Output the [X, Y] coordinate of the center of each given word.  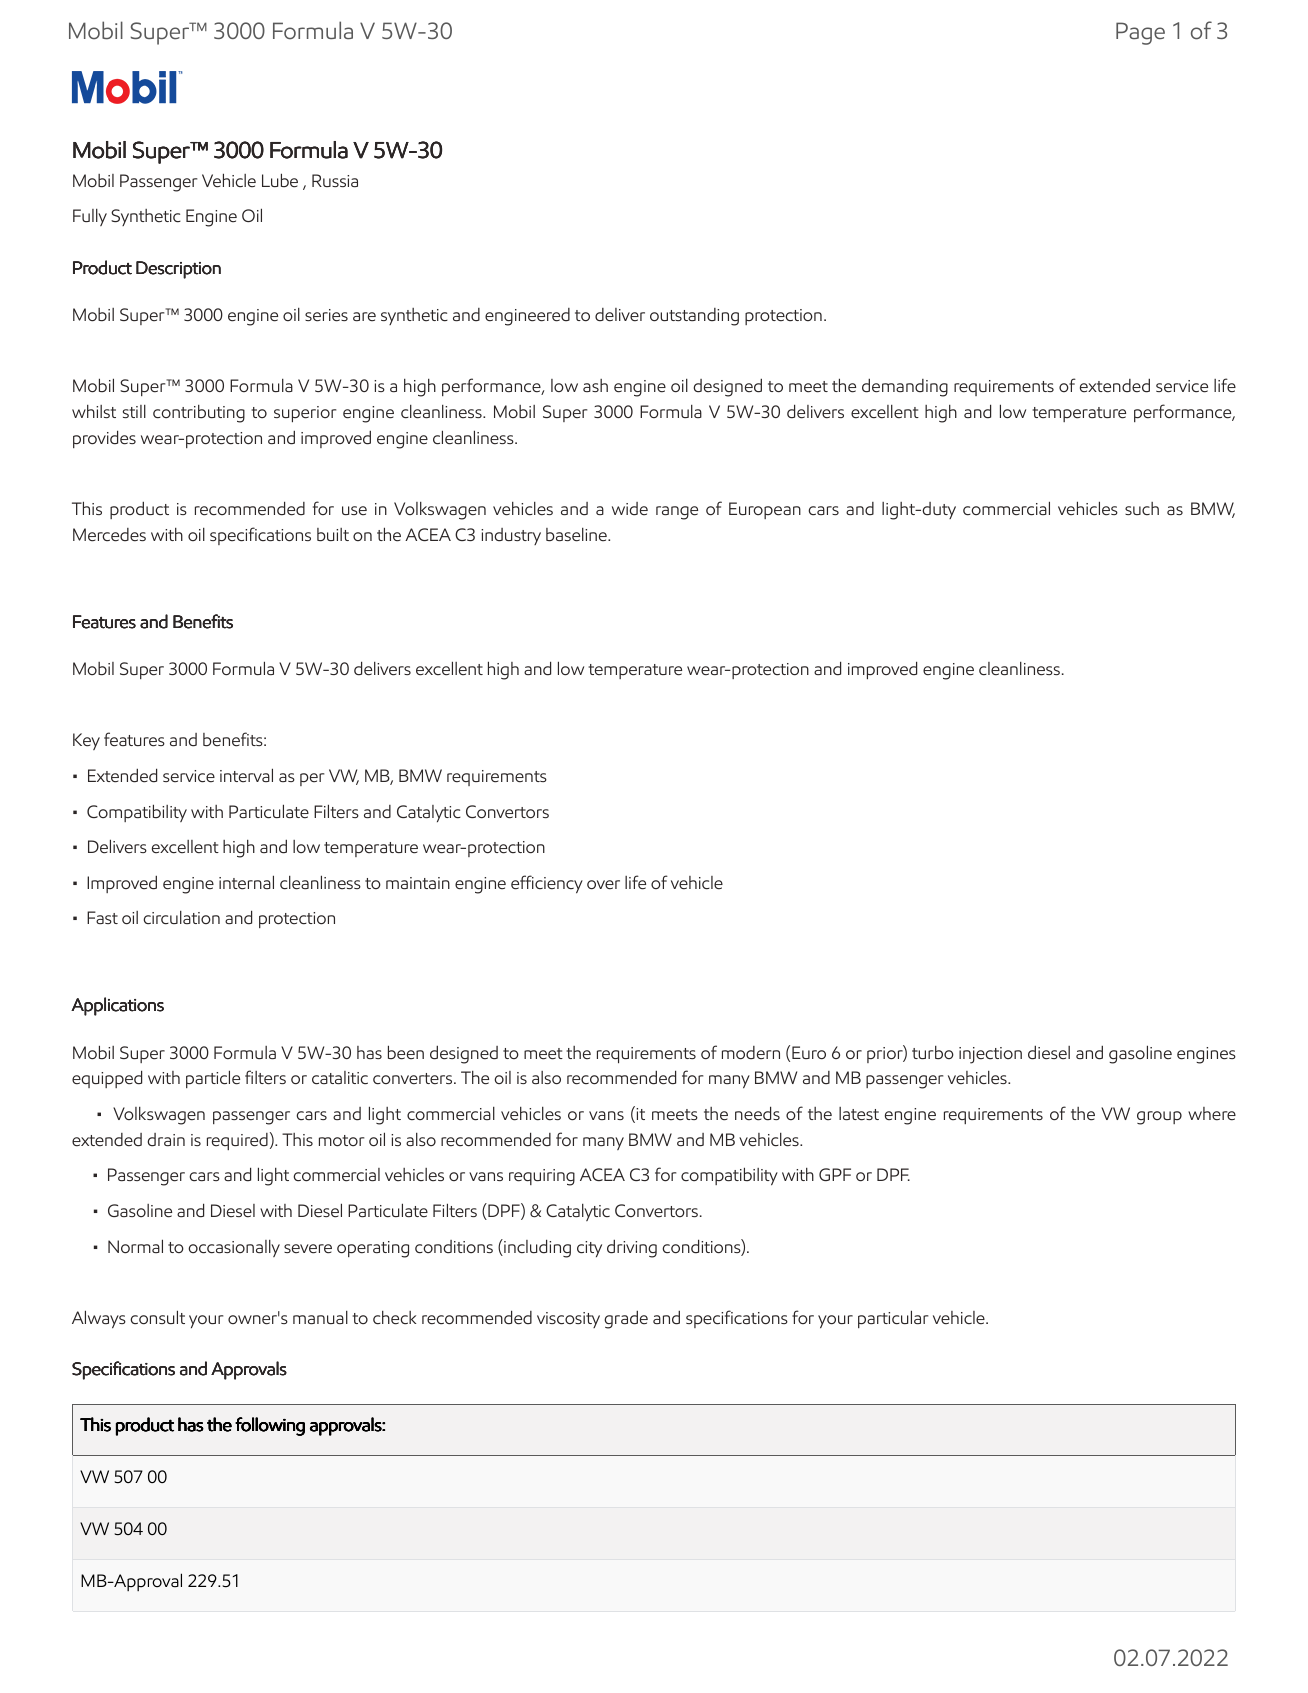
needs [757, 1113]
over [603, 885]
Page [1140, 33]
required [237, 1141]
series [326, 315]
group [1159, 1118]
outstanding [694, 317]
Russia [335, 180]
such [1142, 508]
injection [990, 1055]
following [270, 1426]
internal [246, 882]
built [333, 535]
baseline [577, 535]
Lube [280, 180]
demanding [905, 387]
